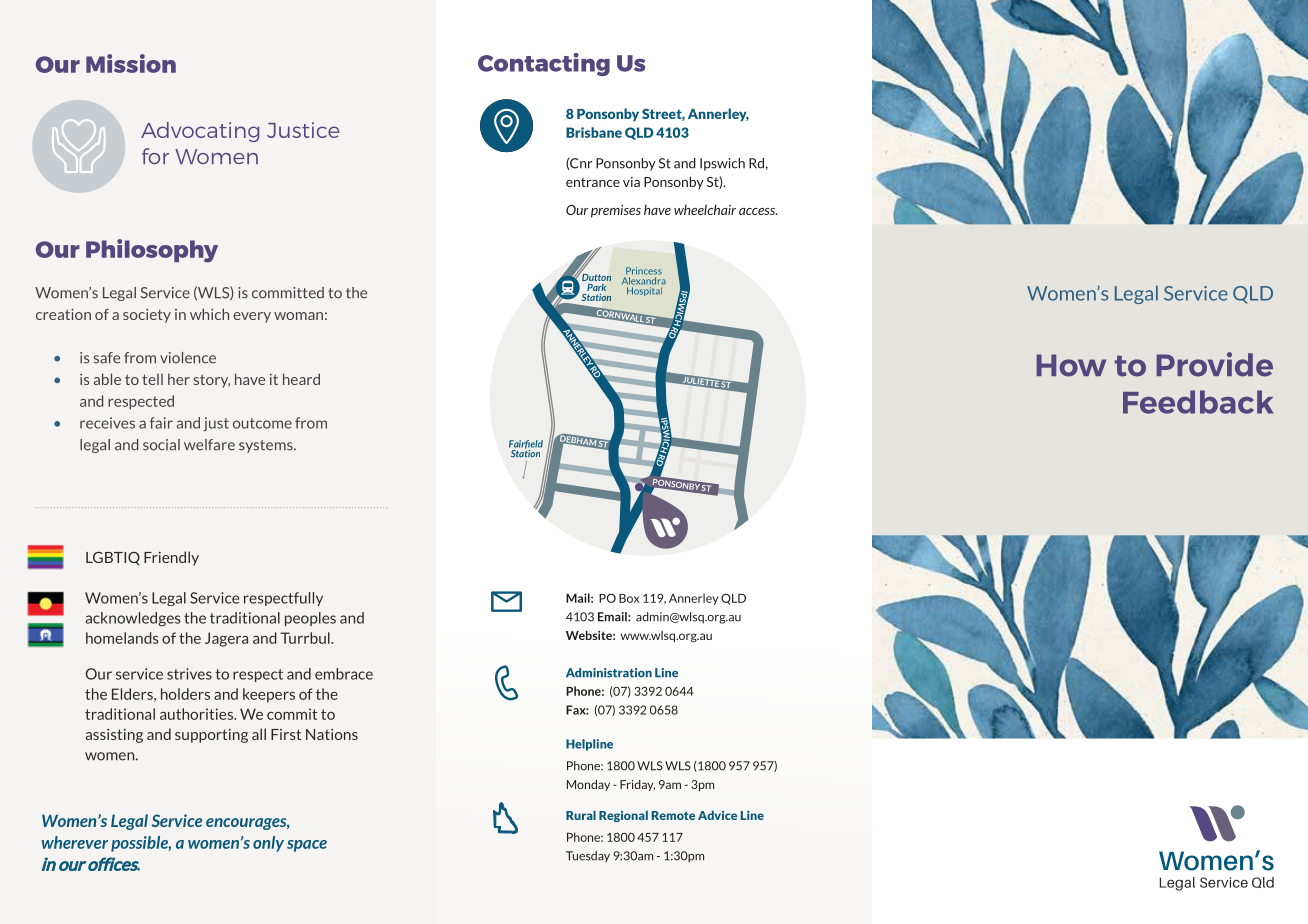  Describe the element at coordinates (1071, 365) in the screenshot. I see `How` at that location.
